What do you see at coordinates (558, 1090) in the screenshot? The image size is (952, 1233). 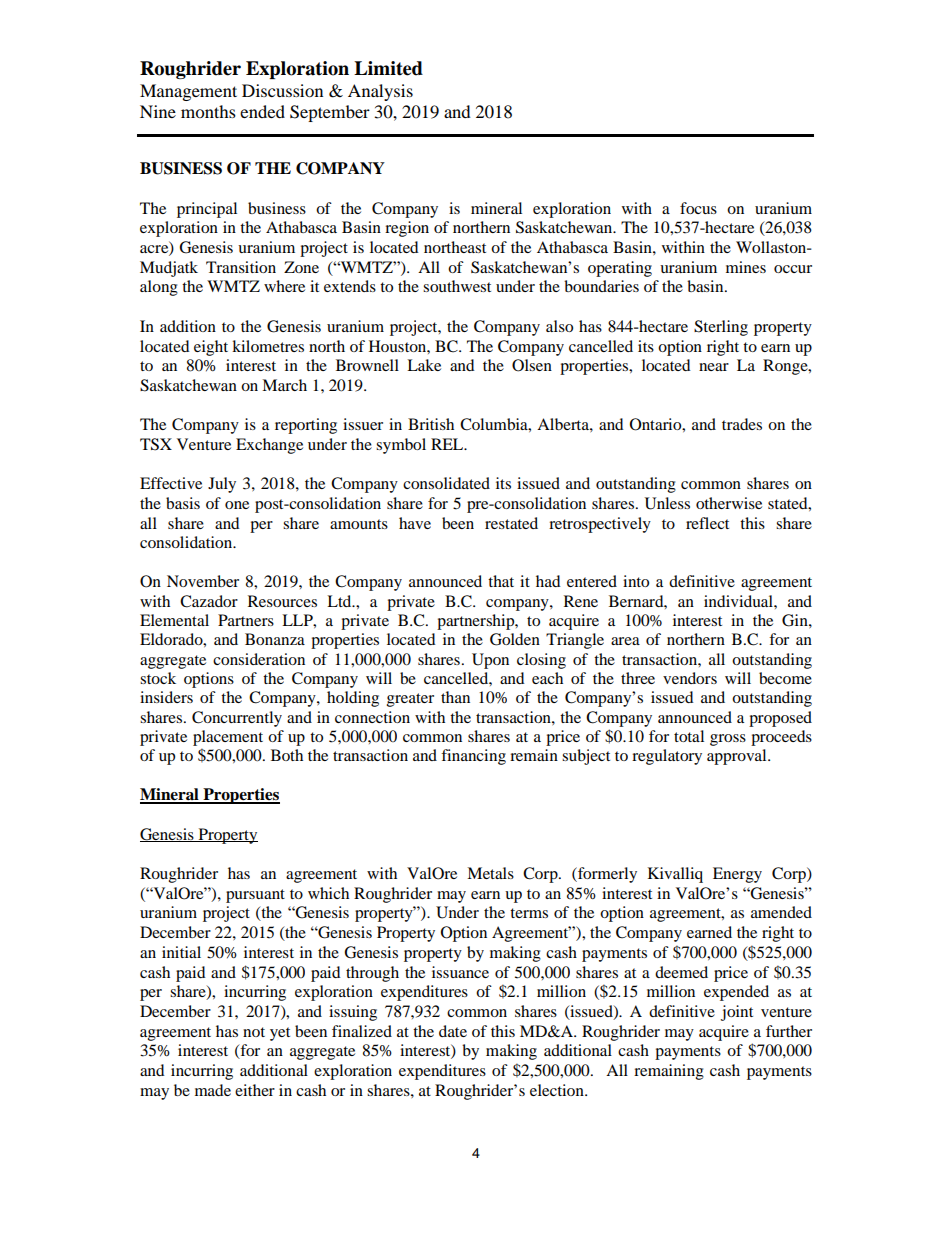 I see `election` at bounding box center [558, 1090].
